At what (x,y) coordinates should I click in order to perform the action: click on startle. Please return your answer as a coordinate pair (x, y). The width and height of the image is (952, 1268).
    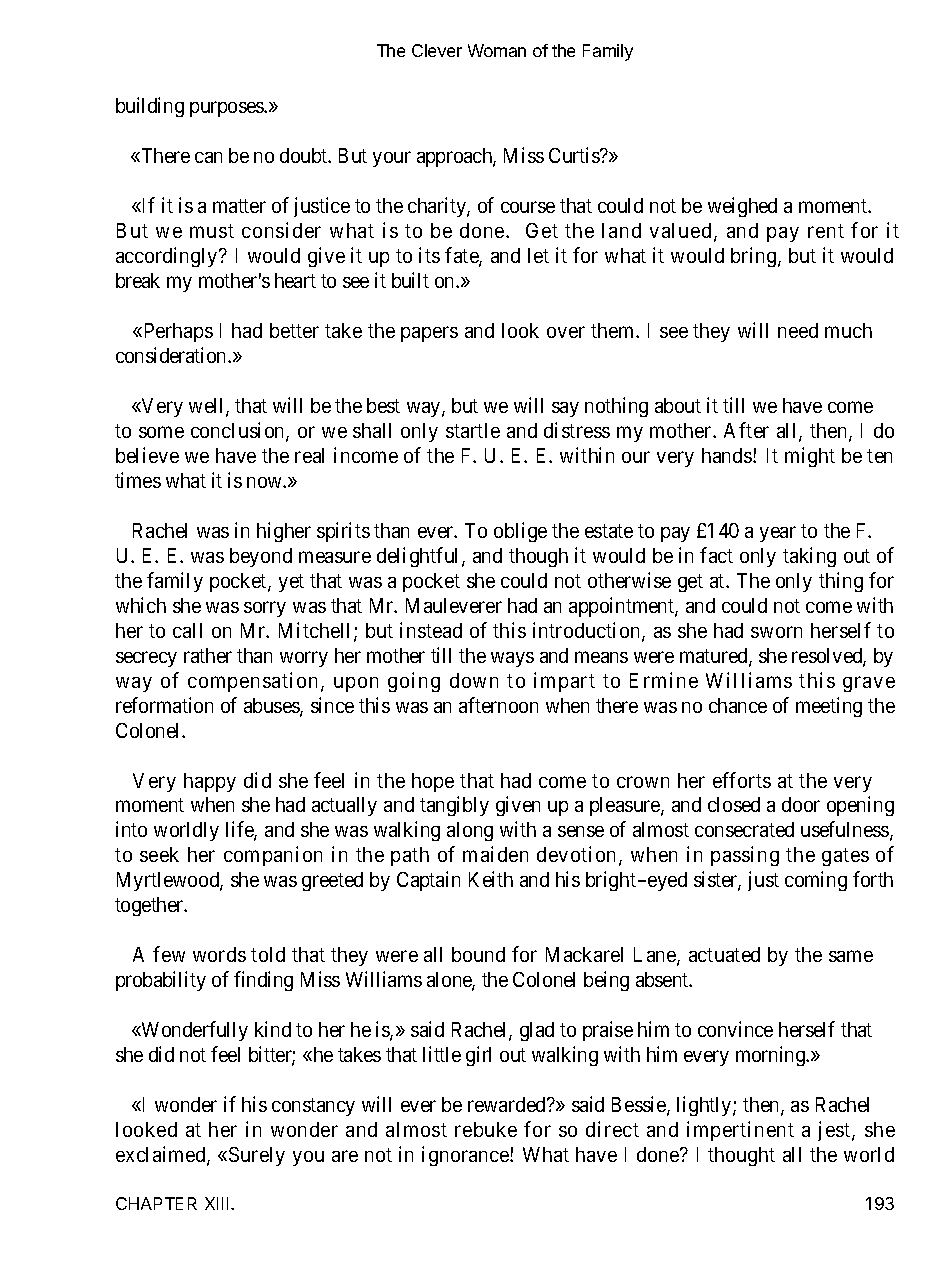
    Looking at the image, I should click on (473, 430).
